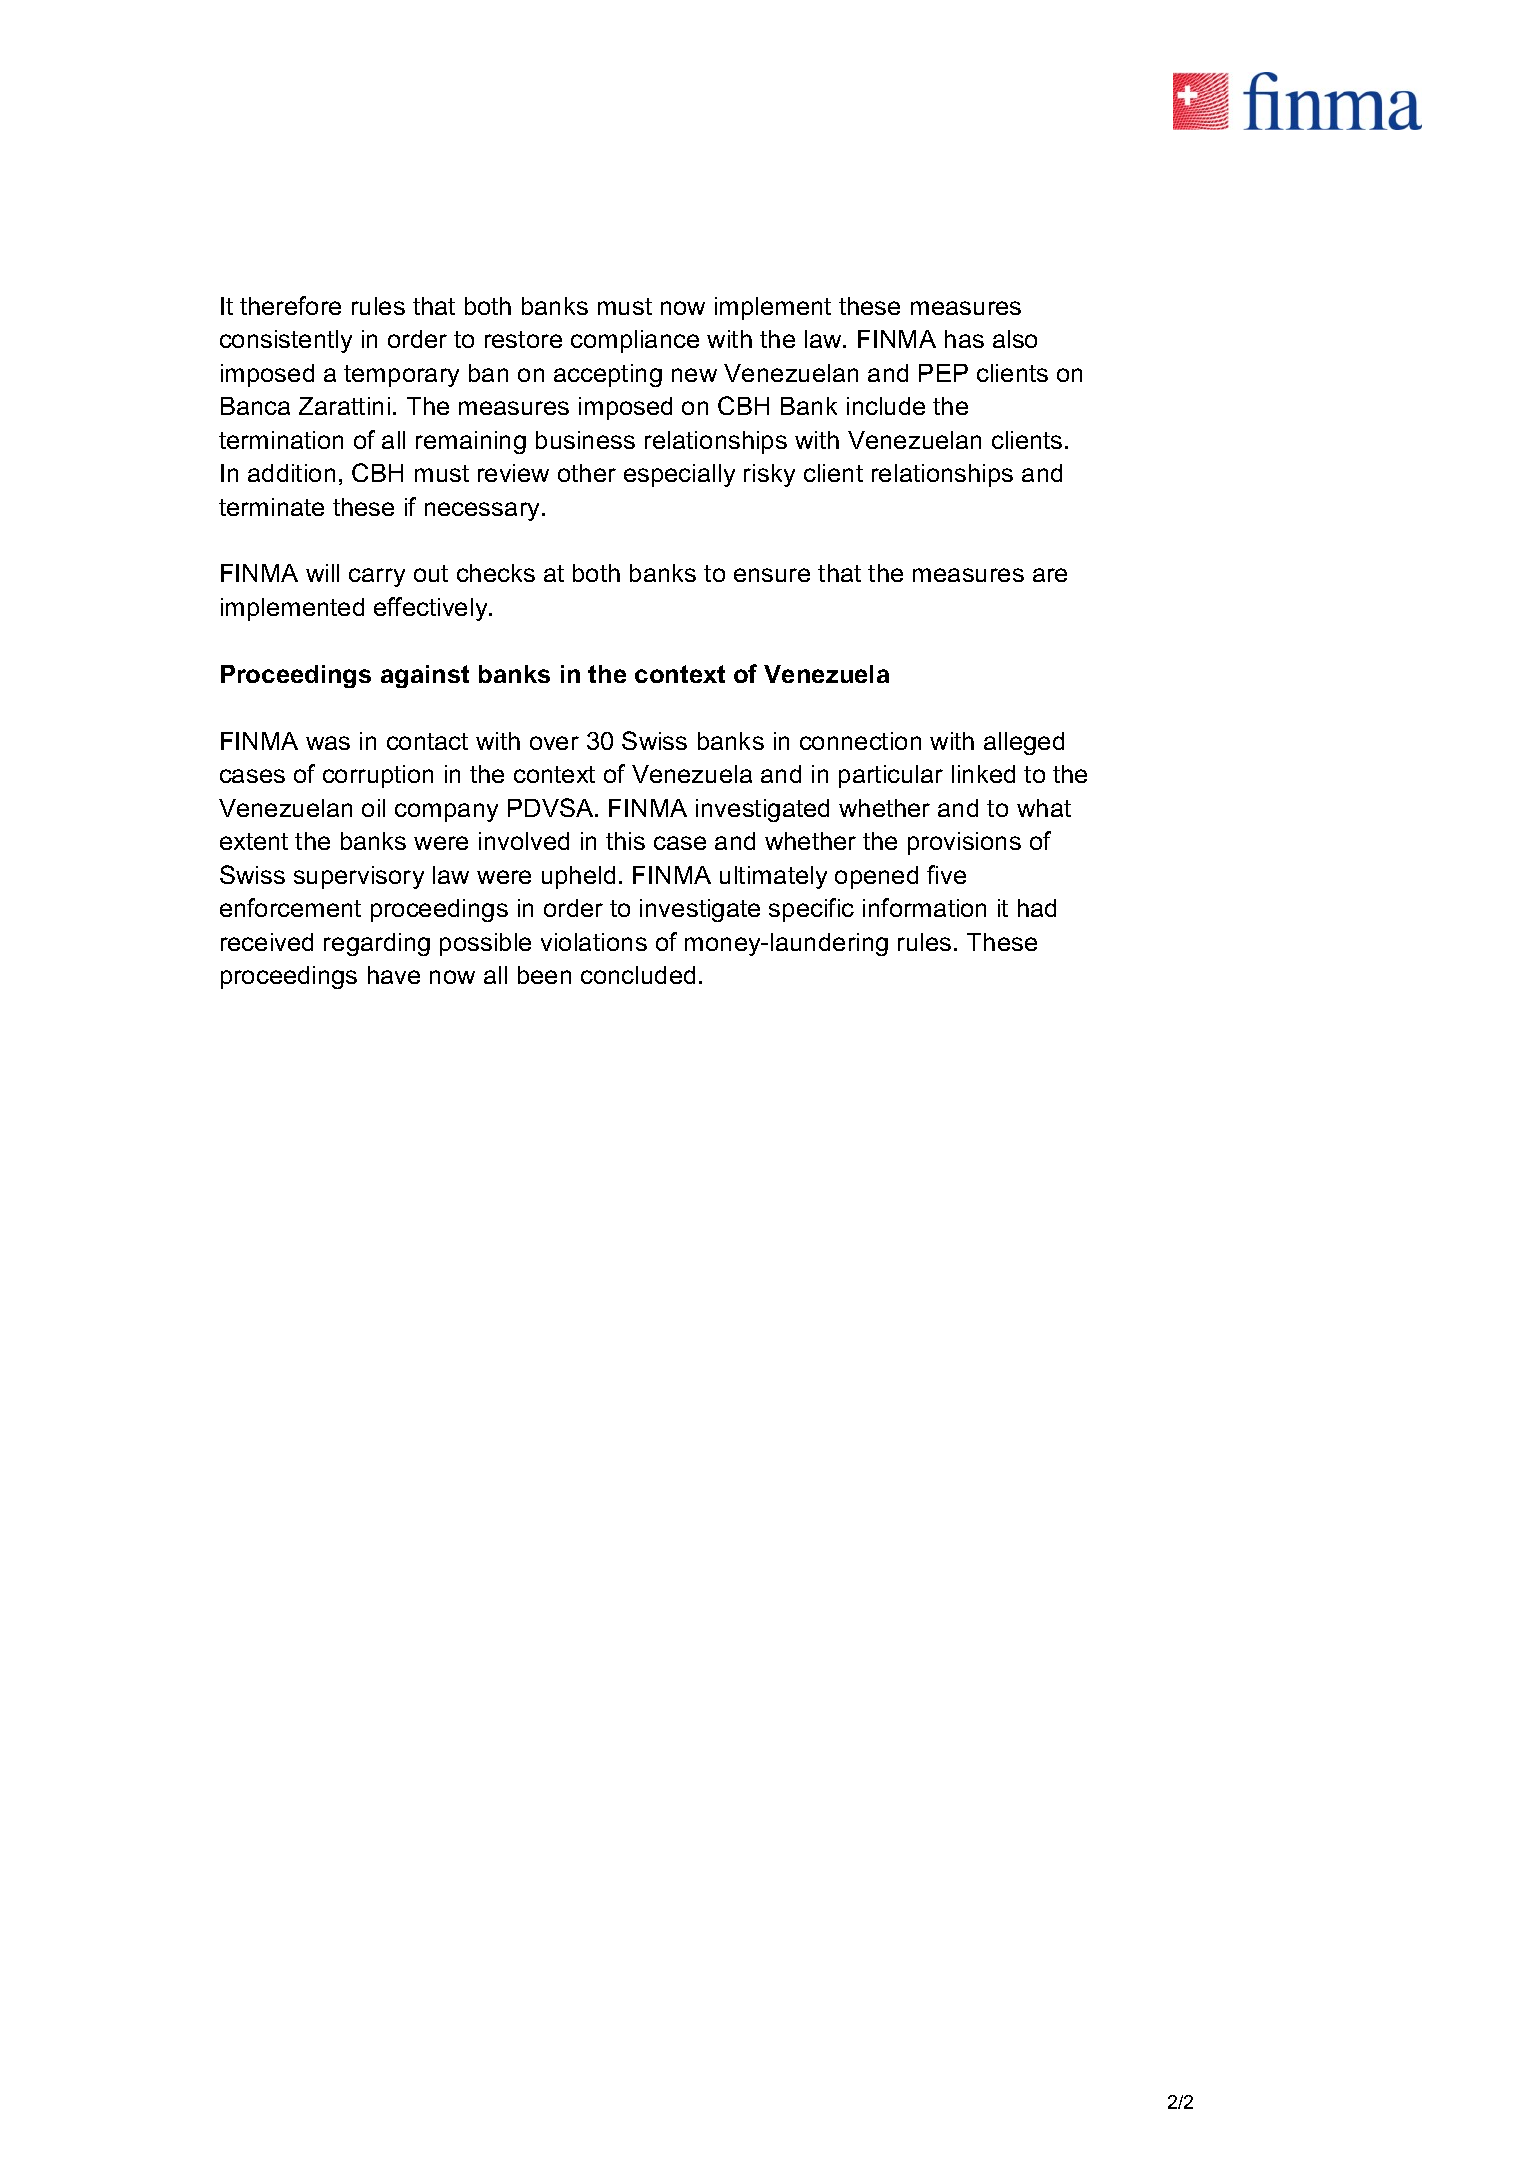 The height and width of the screenshot is (2167, 1532). Describe the element at coordinates (286, 341) in the screenshot. I see `consistently` at that location.
